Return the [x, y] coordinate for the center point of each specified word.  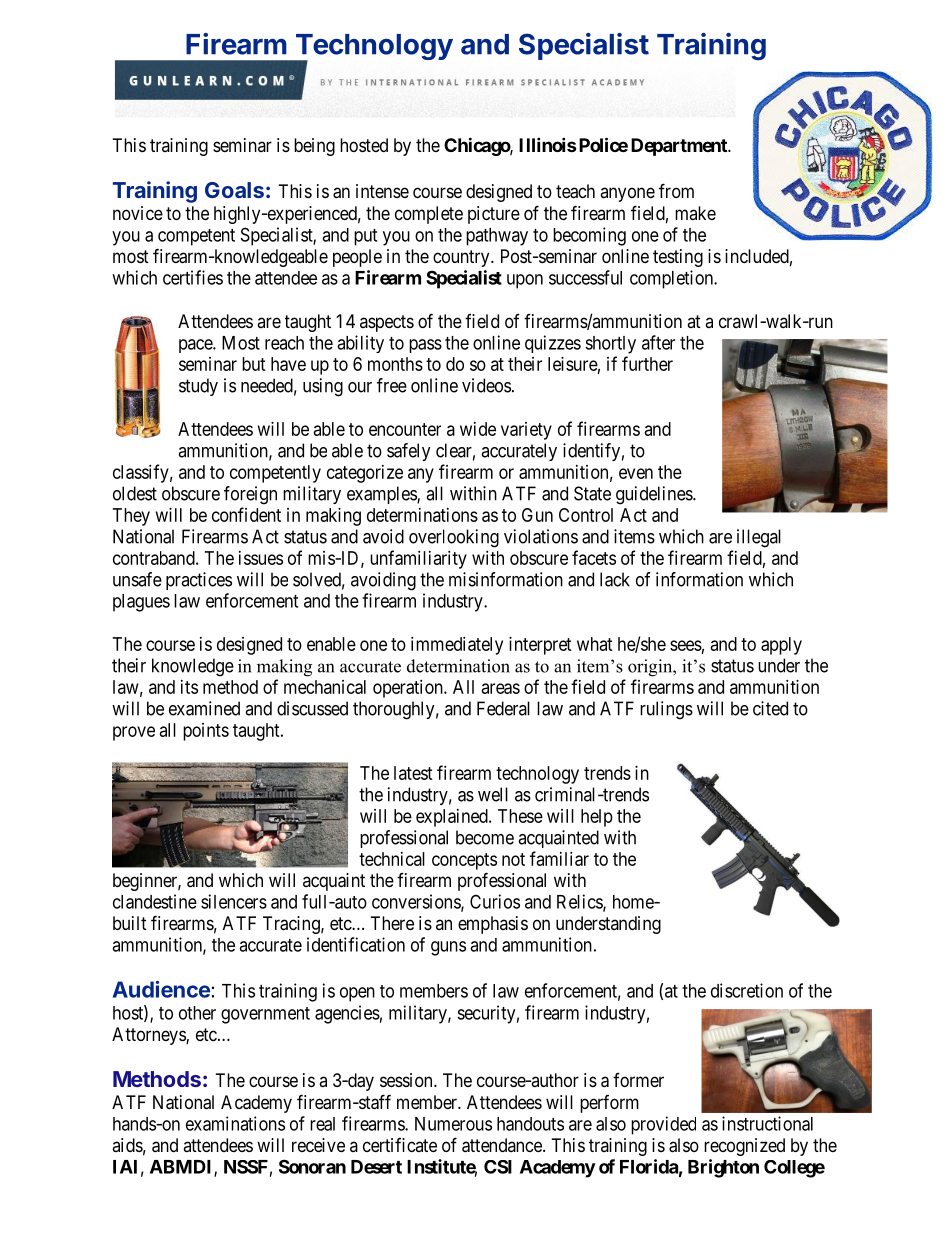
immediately [457, 646]
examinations [235, 1123]
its [189, 687]
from [676, 190]
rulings [666, 710]
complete [429, 215]
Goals [234, 190]
